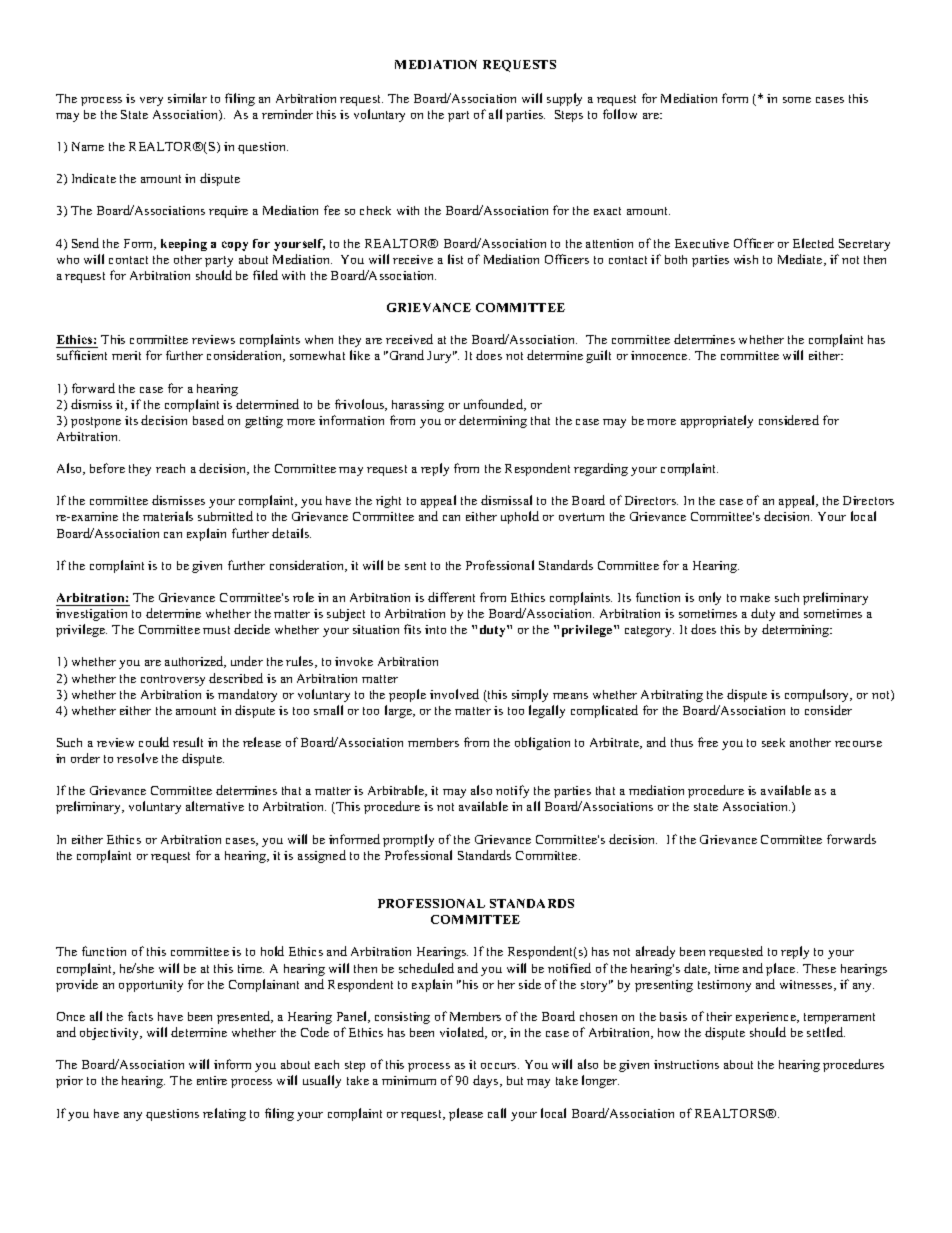 The width and height of the document is (952, 1233). What do you see at coordinates (212, 1080) in the document?
I see `entire` at bounding box center [212, 1080].
